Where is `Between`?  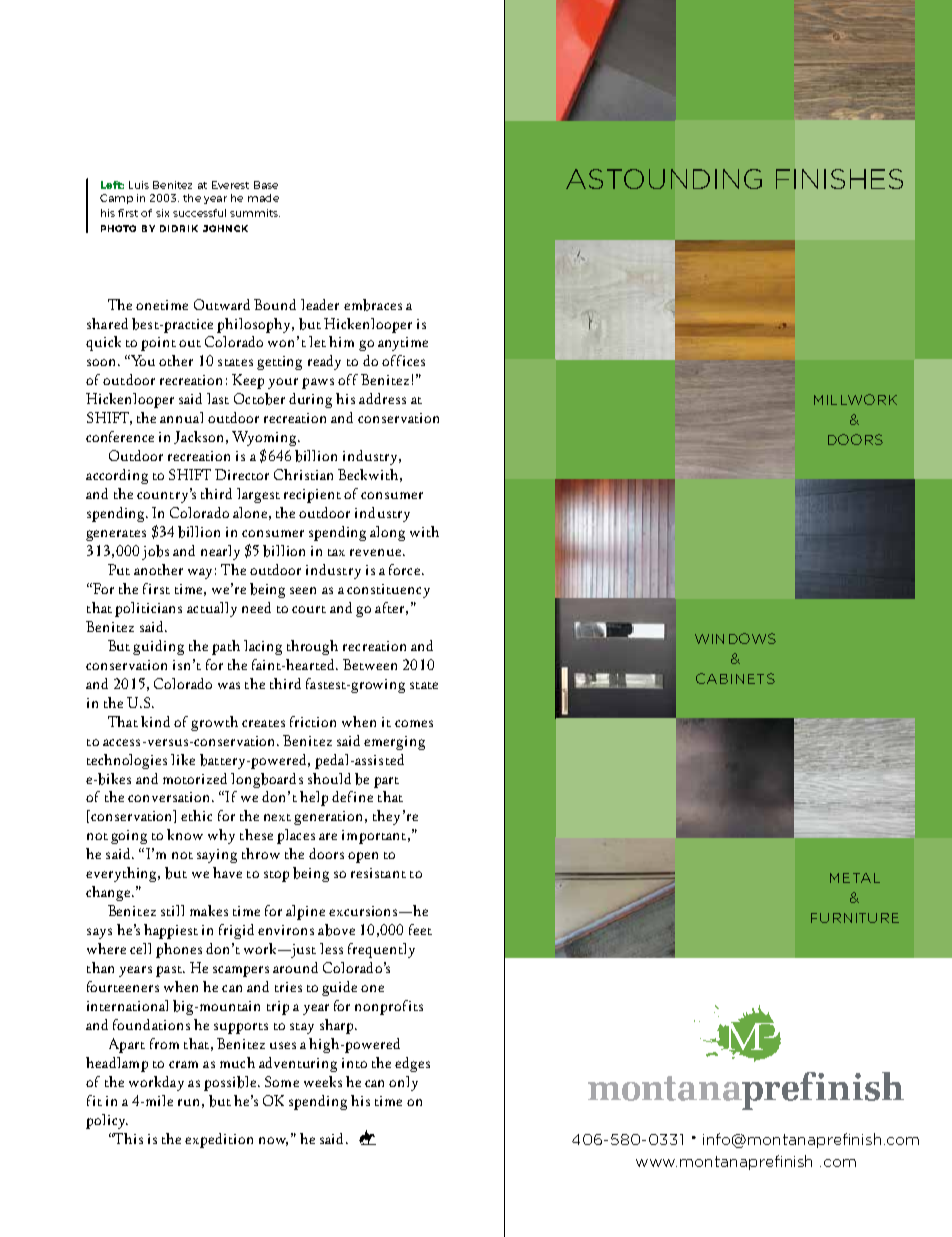
Between is located at coordinates (370, 664).
